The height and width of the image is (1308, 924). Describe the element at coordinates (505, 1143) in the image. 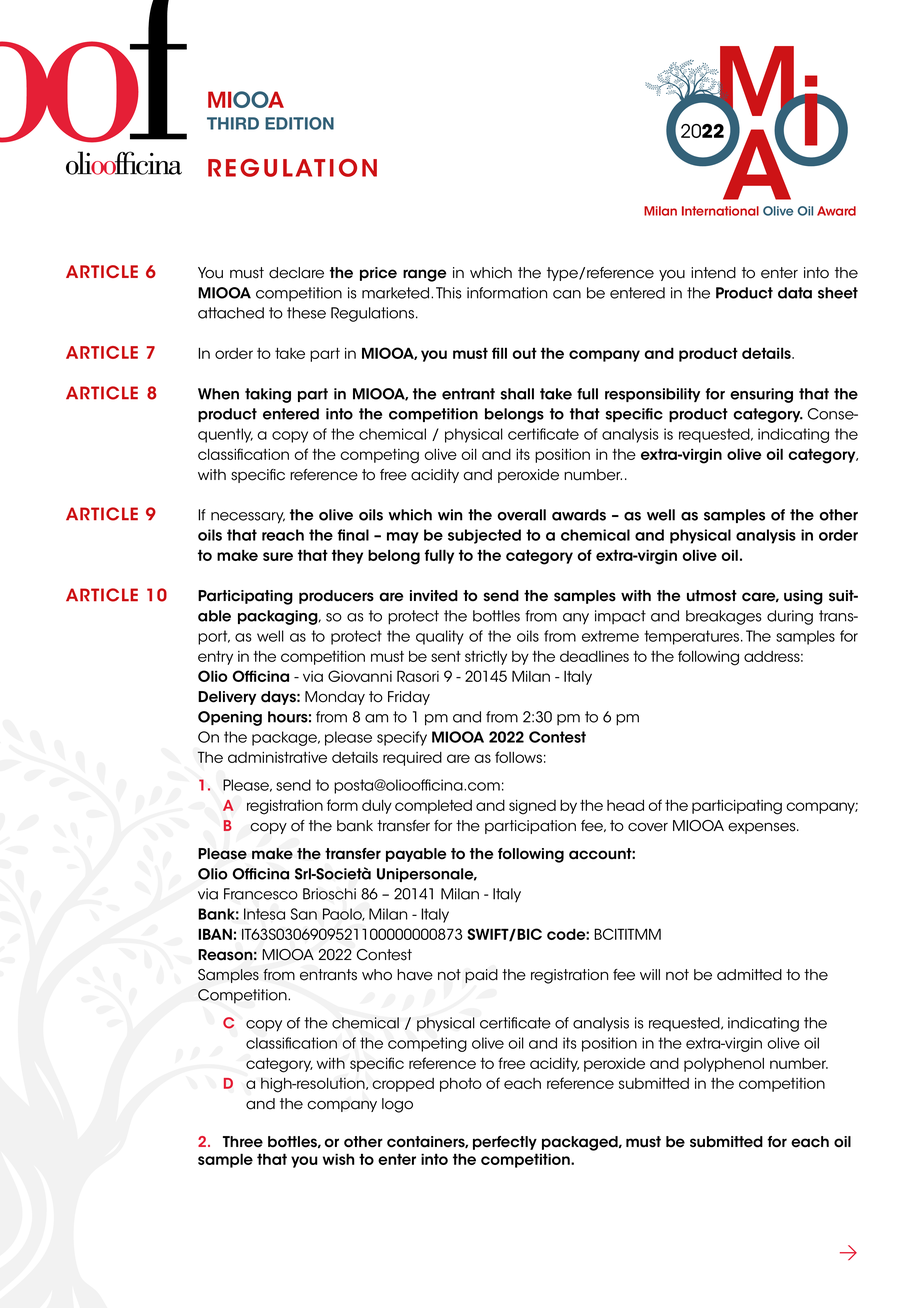

I see `perfectly` at that location.
